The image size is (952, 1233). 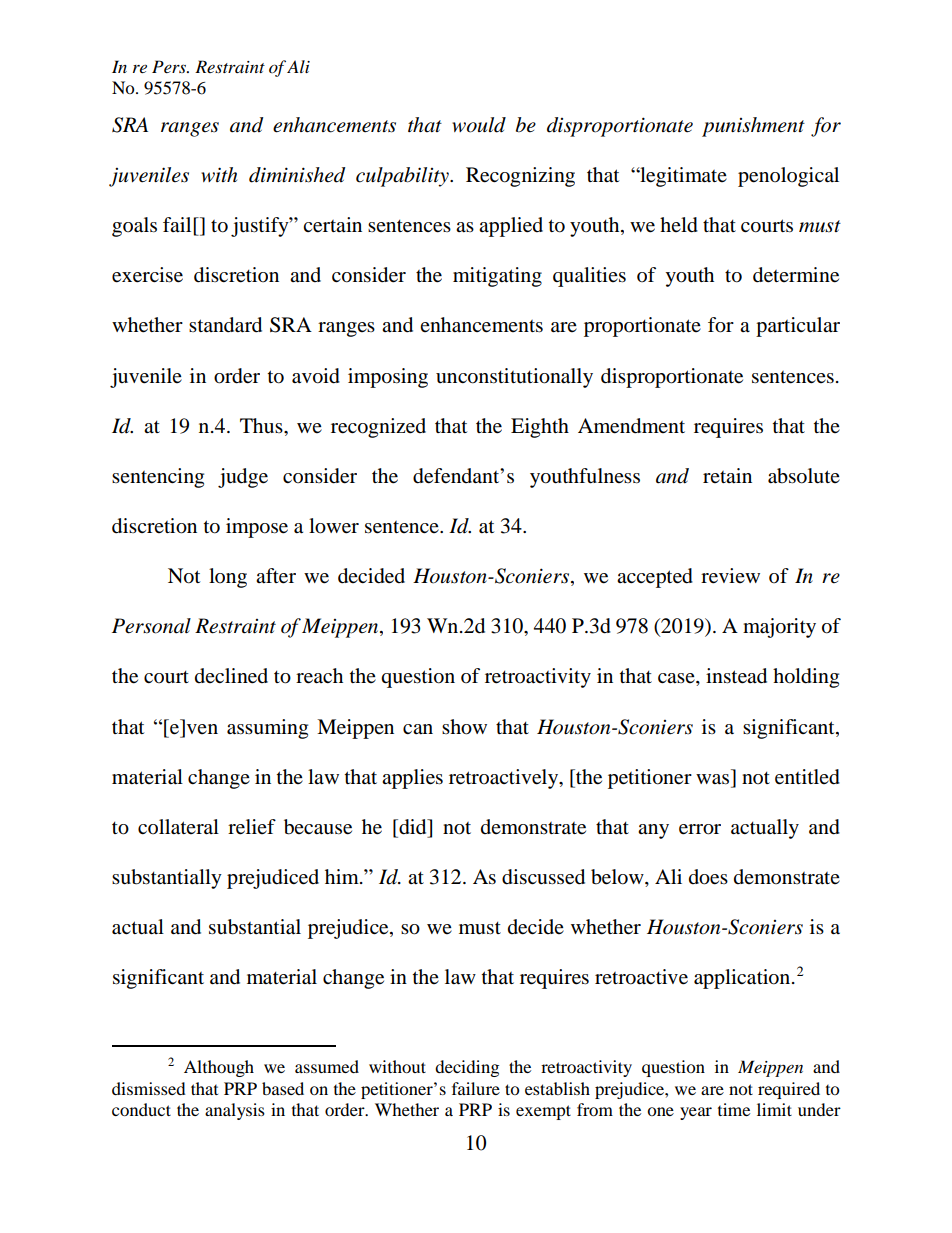 I want to click on was, so click(x=712, y=779).
